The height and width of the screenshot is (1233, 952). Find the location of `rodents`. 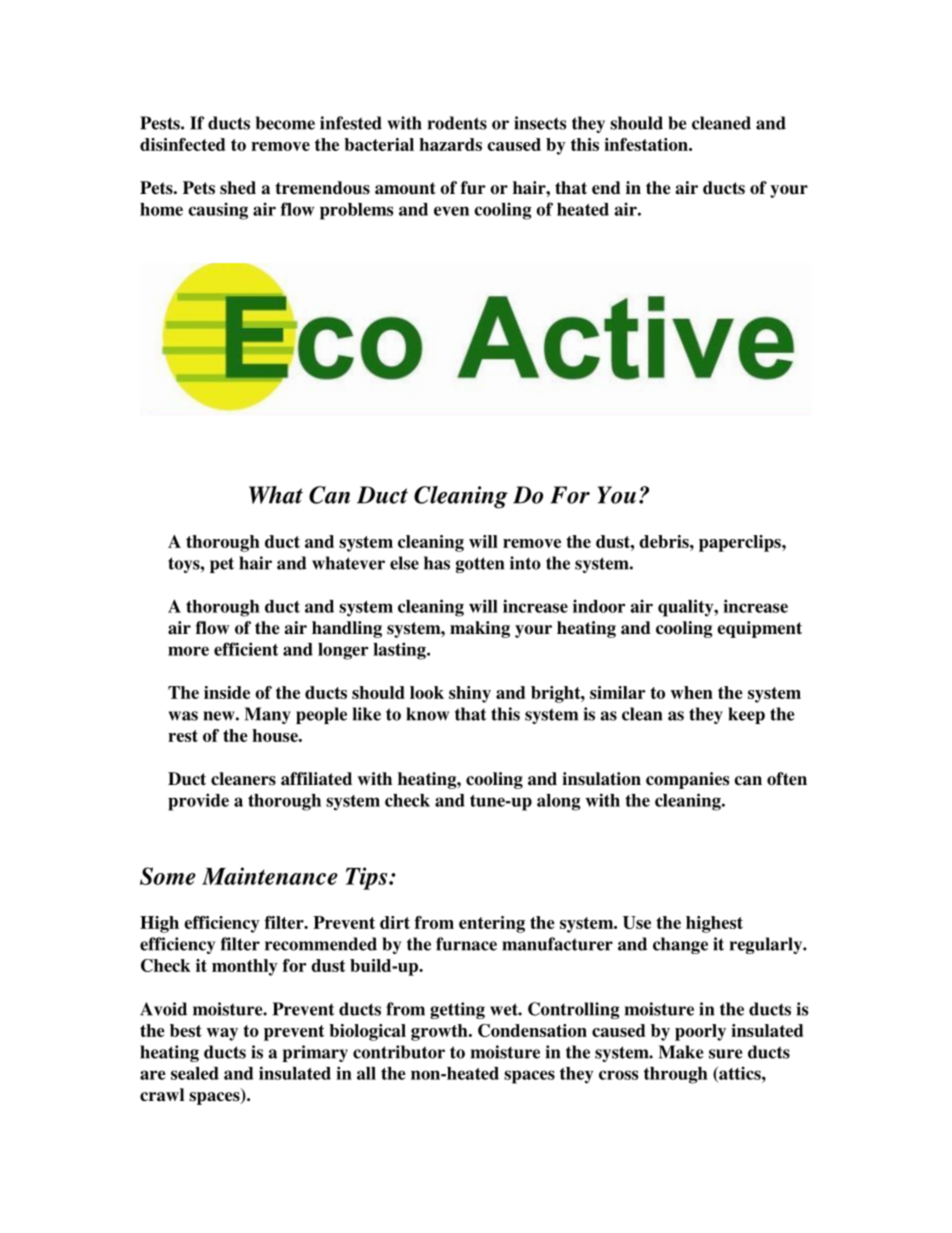

rodents is located at coordinates (457, 123).
